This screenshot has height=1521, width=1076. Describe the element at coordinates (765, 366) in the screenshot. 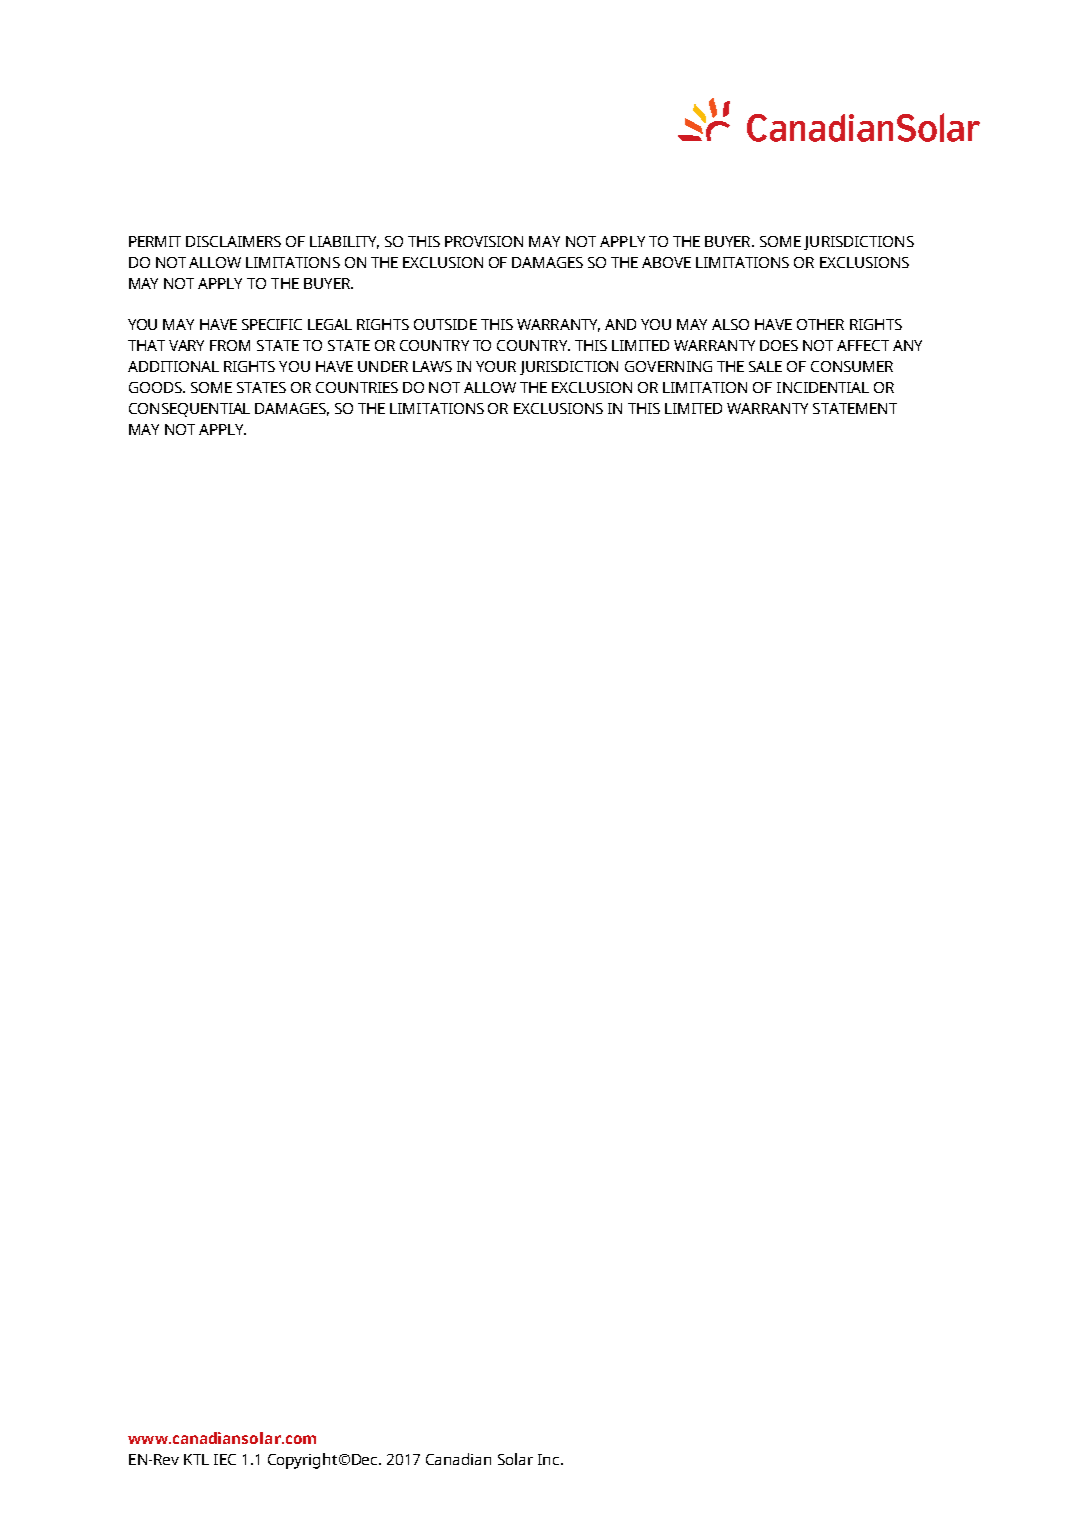

I see `SALE` at that location.
